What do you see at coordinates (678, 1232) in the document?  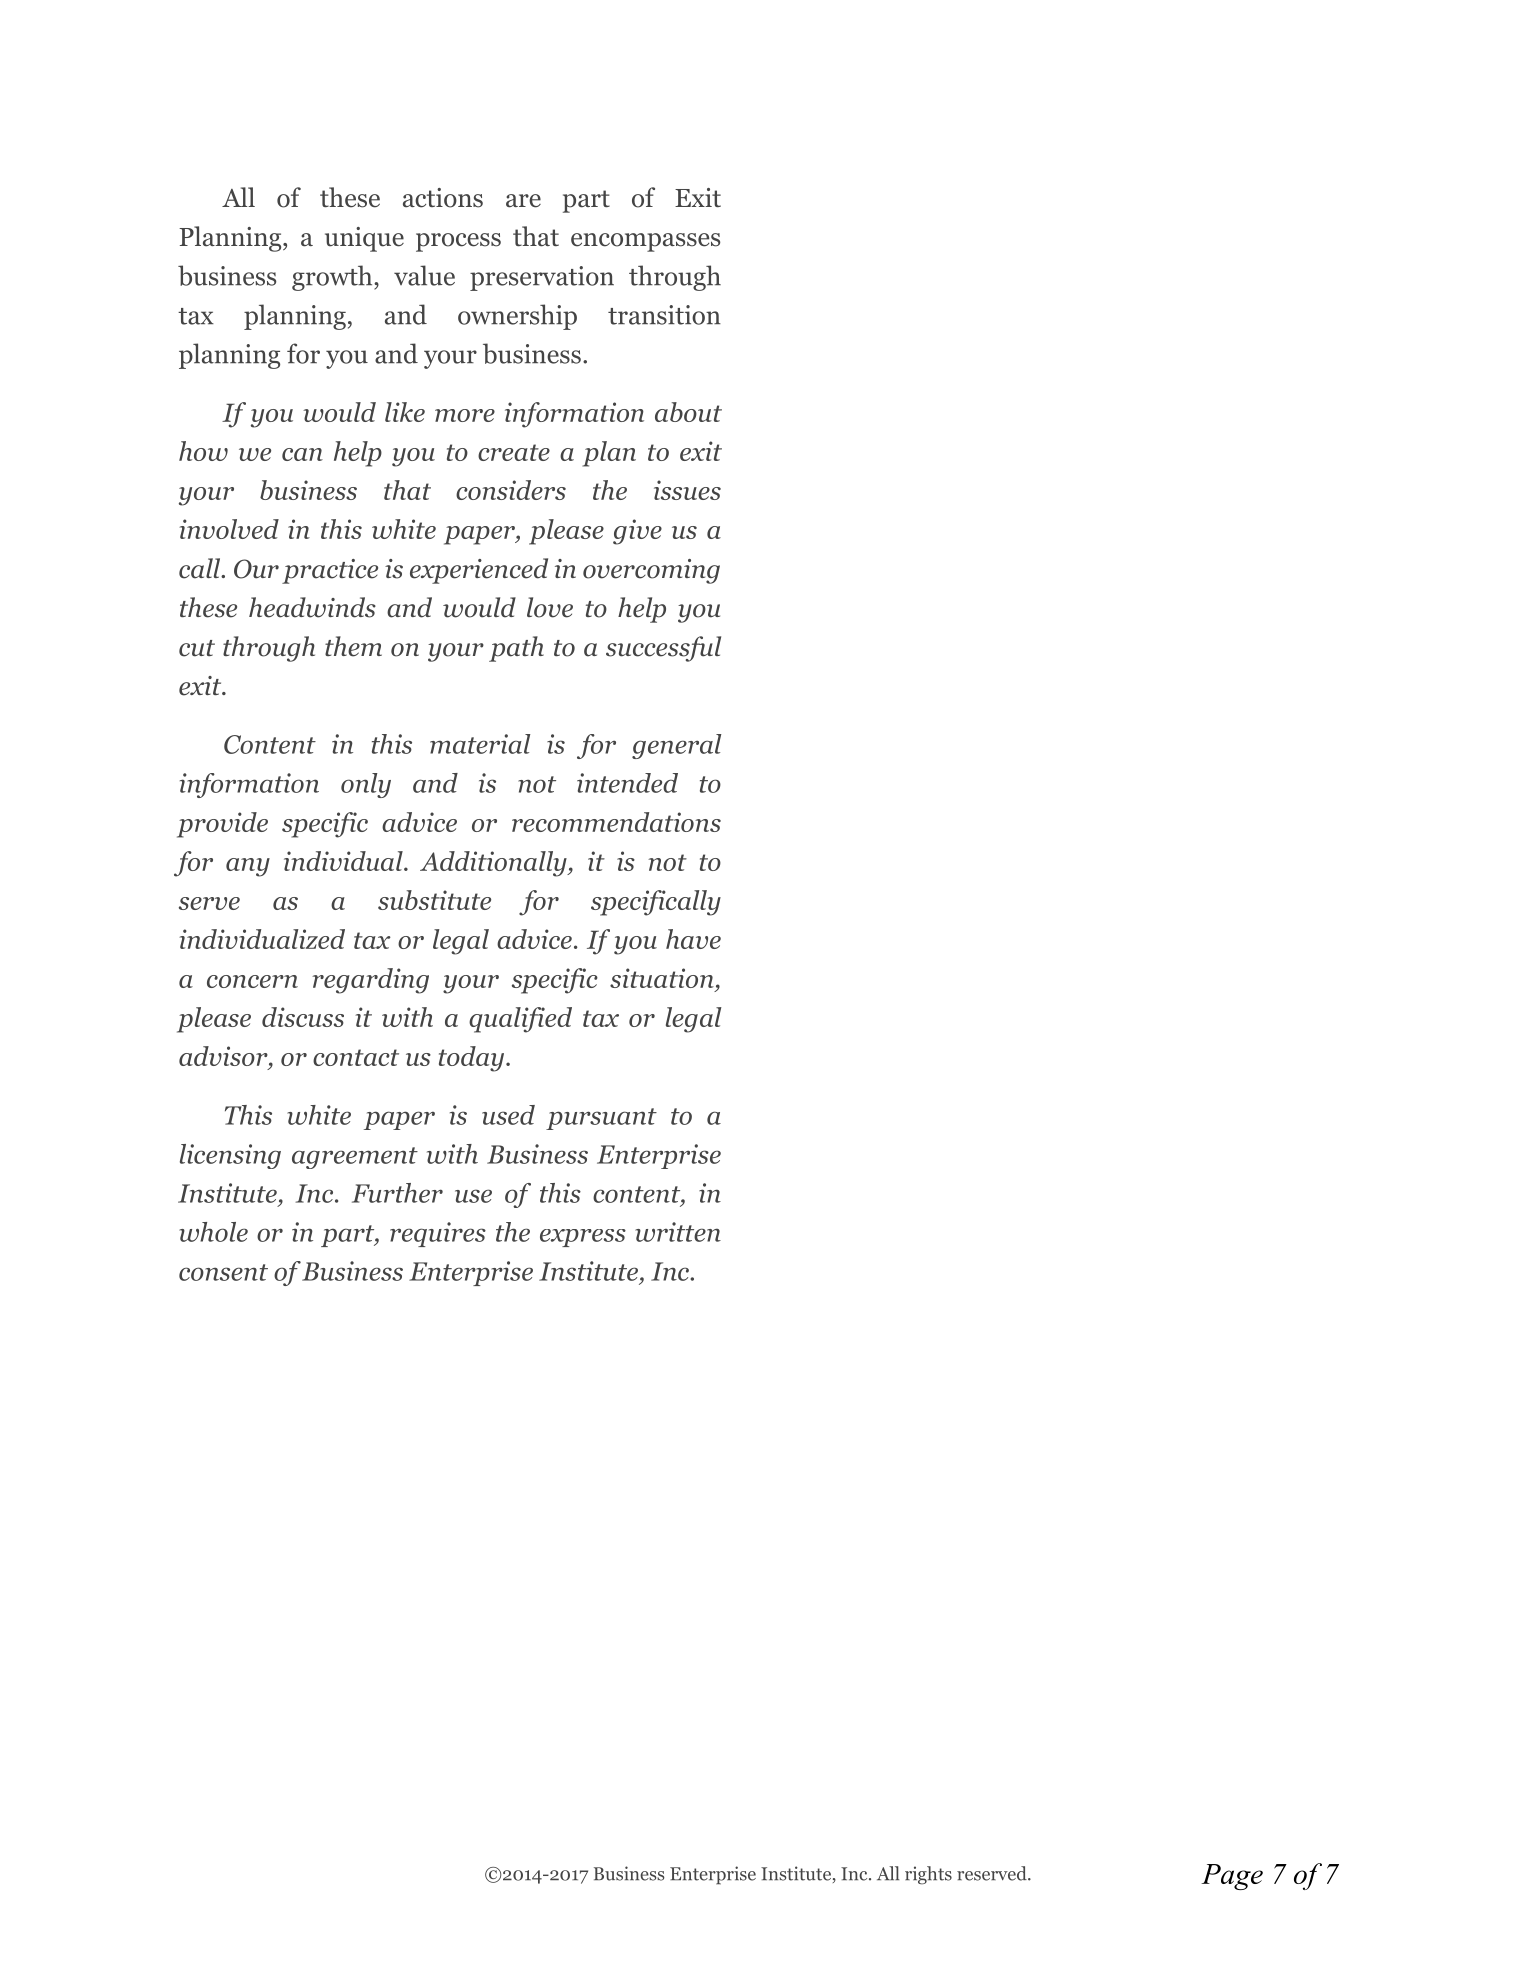 I see `written` at bounding box center [678, 1232].
